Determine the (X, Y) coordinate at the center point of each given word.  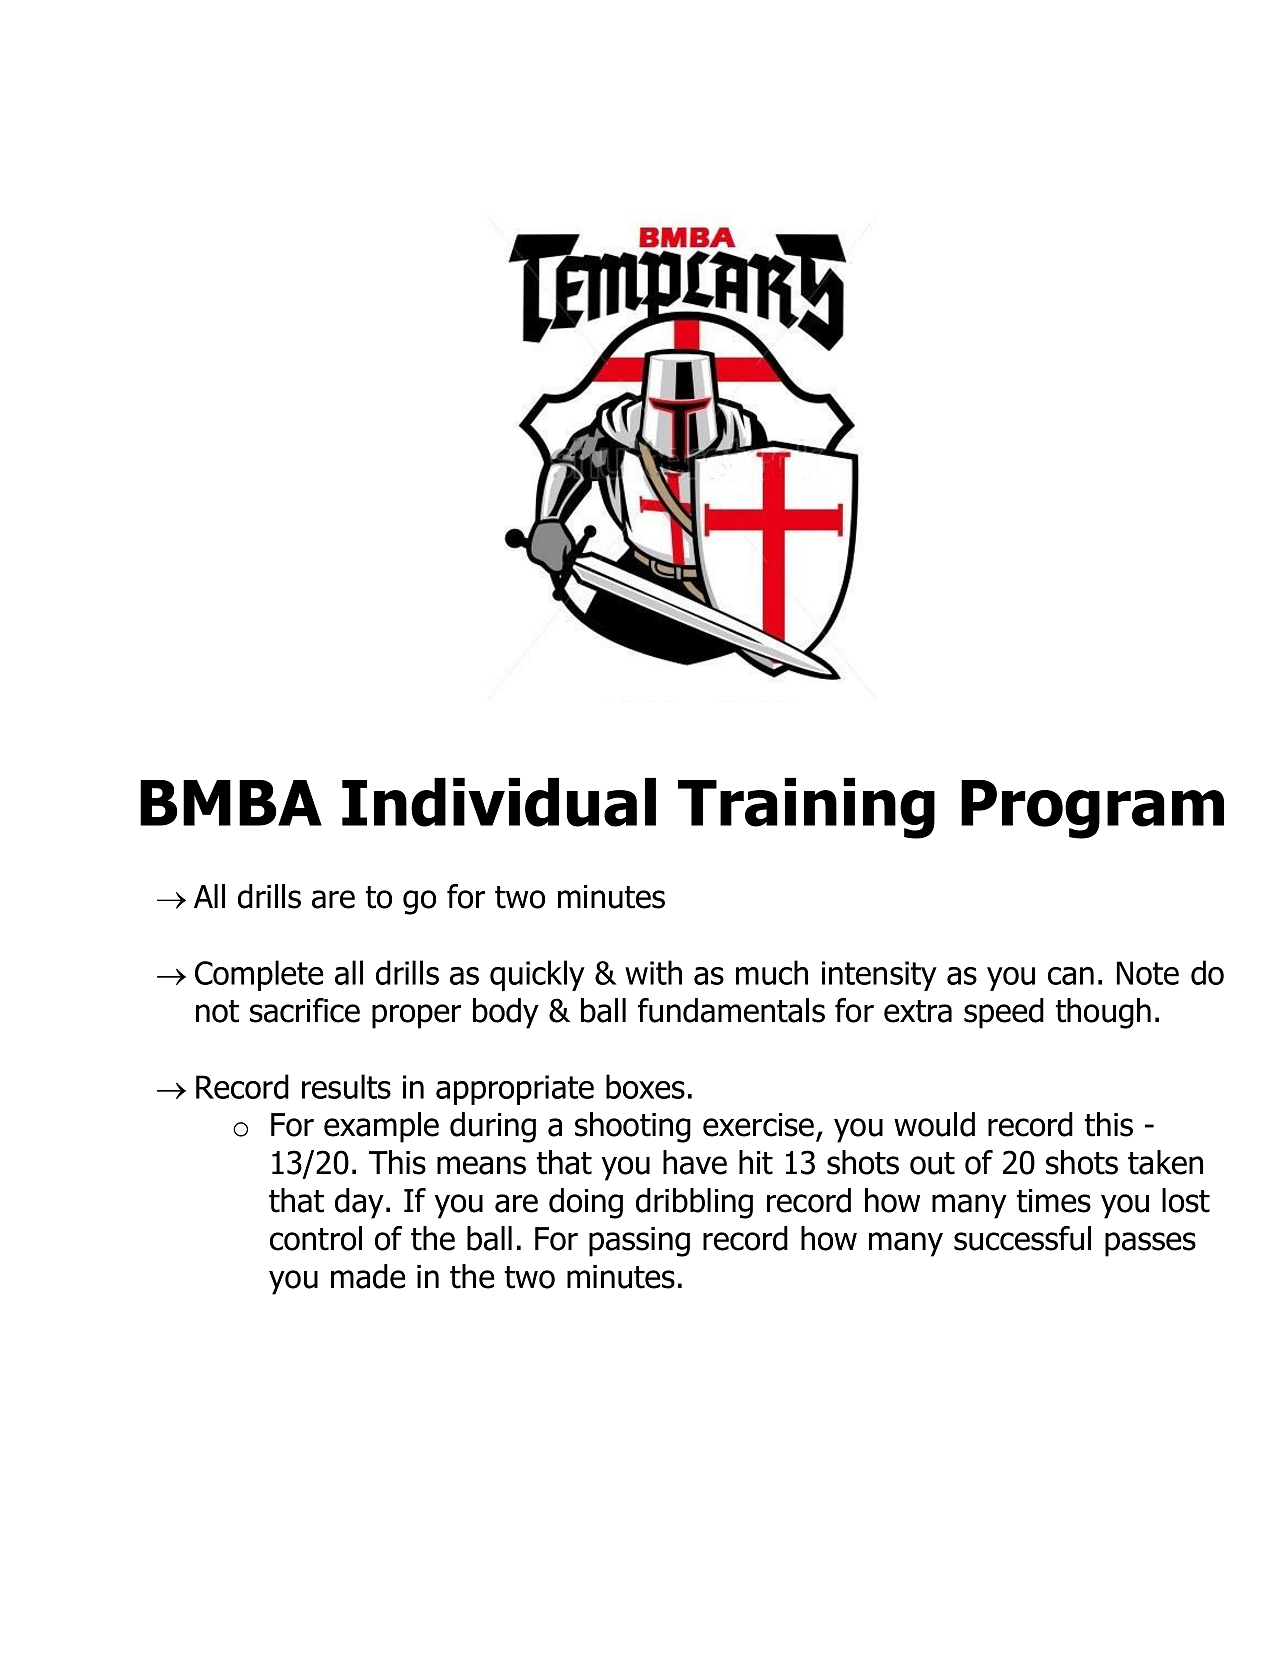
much (772, 972)
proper (416, 1016)
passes (1150, 1244)
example (381, 1127)
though (1103, 1013)
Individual (499, 802)
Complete (259, 975)
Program (1092, 809)
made (368, 1276)
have (695, 1162)
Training (806, 808)
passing (639, 1242)
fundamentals (731, 1010)
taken (1165, 1162)
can (1071, 976)
